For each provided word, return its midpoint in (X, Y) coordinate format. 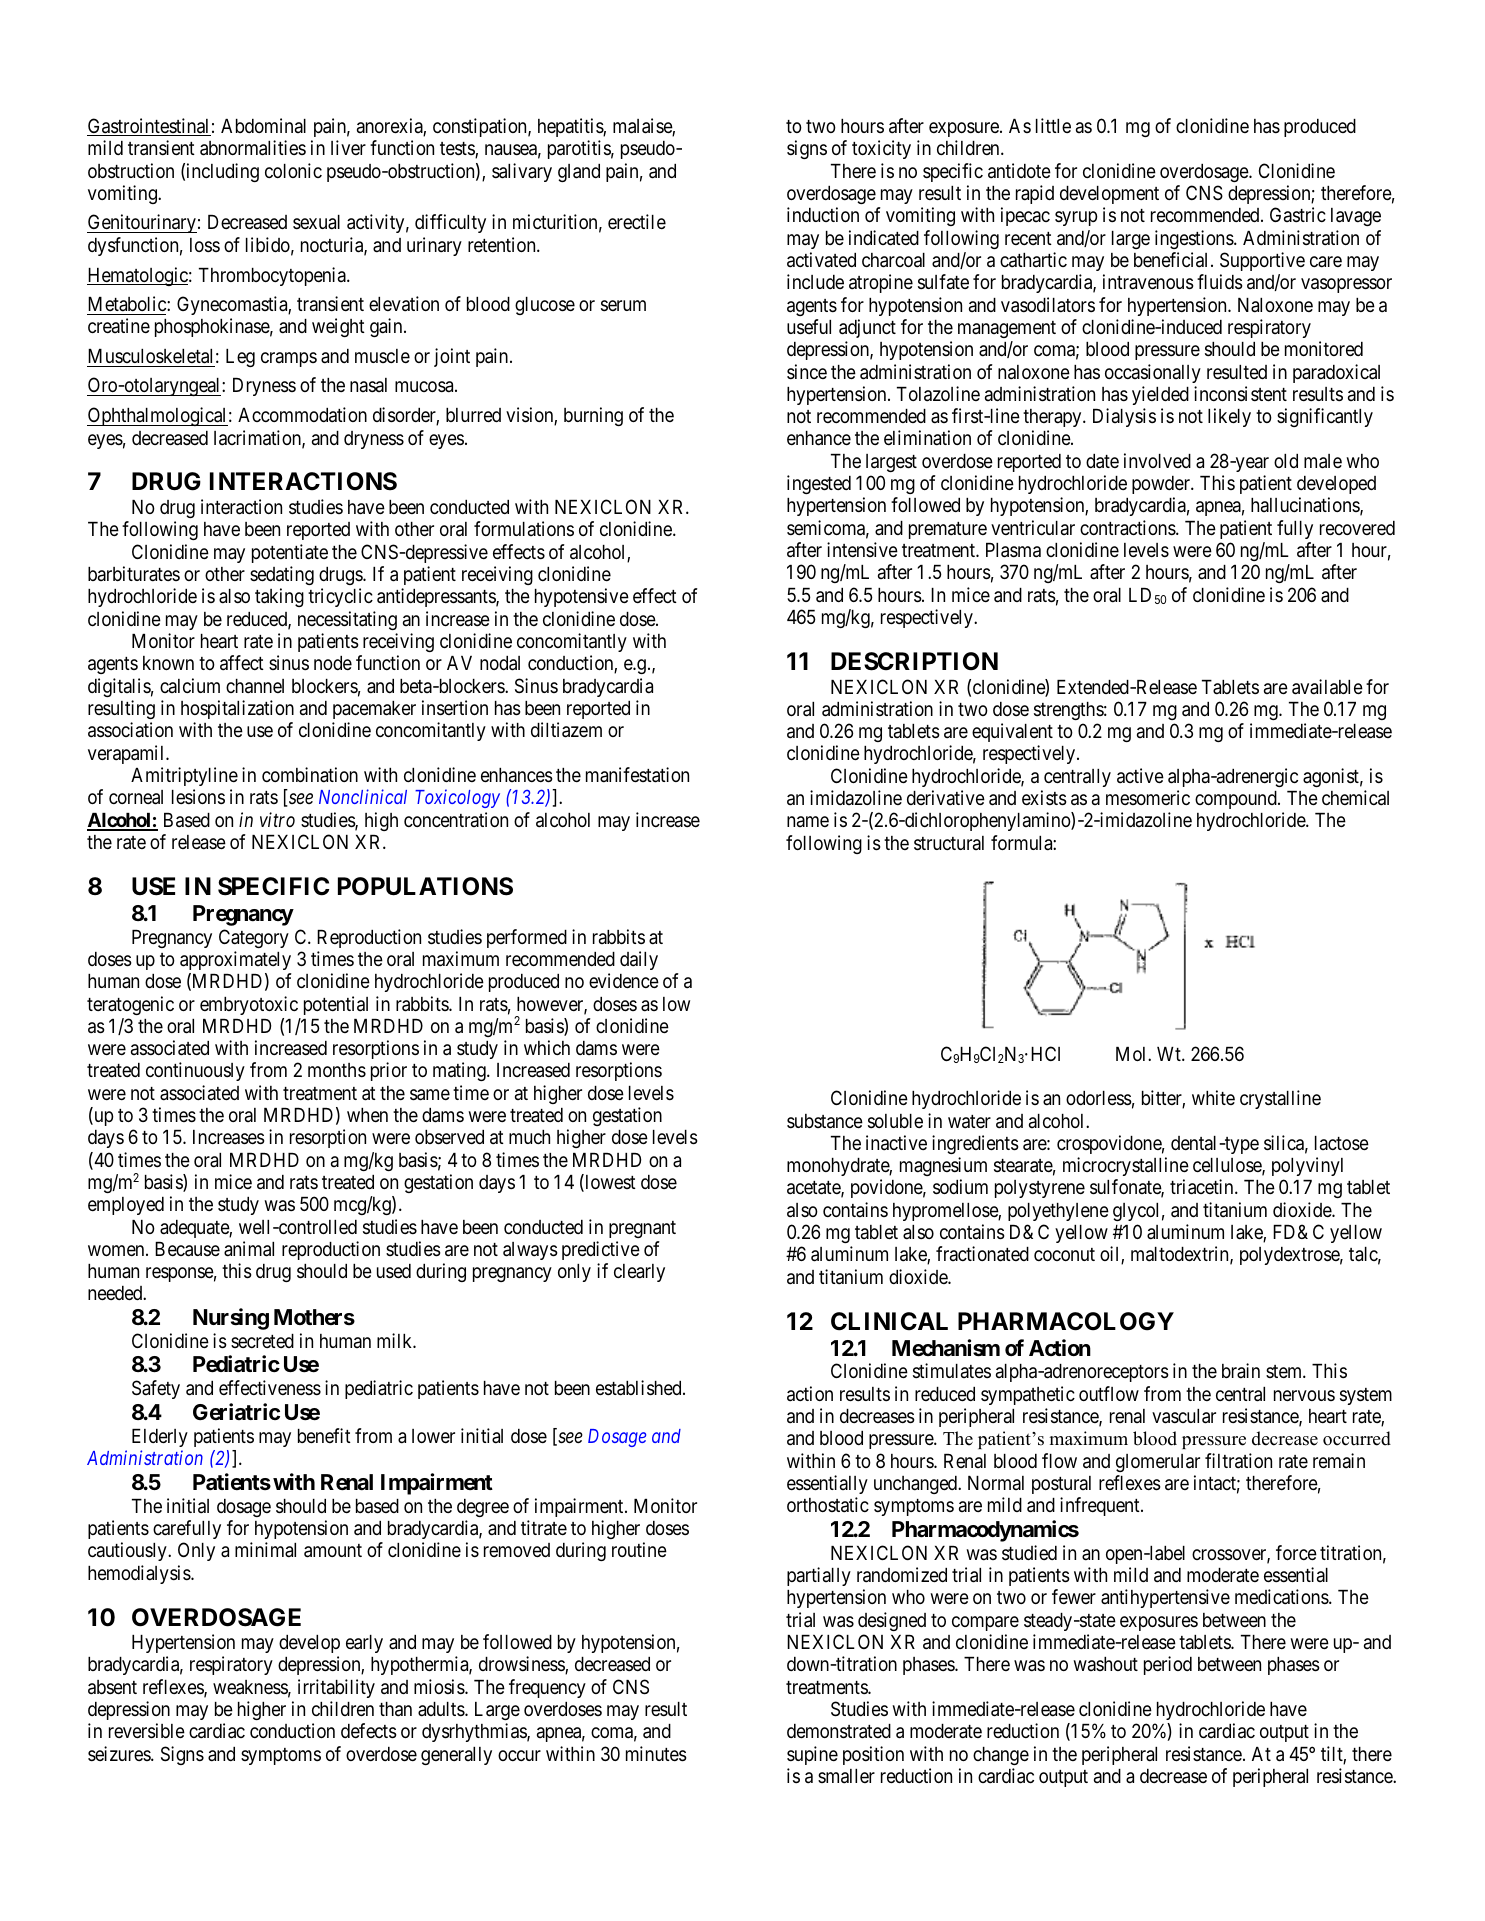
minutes (656, 1754)
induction (823, 214)
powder (1162, 485)
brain (1241, 1371)
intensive (862, 549)
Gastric (1298, 214)
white (1213, 1097)
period (1168, 1665)
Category (254, 938)
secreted (262, 1341)
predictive (601, 1250)
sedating (282, 575)
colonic (293, 170)
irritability (336, 1688)
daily (639, 960)
